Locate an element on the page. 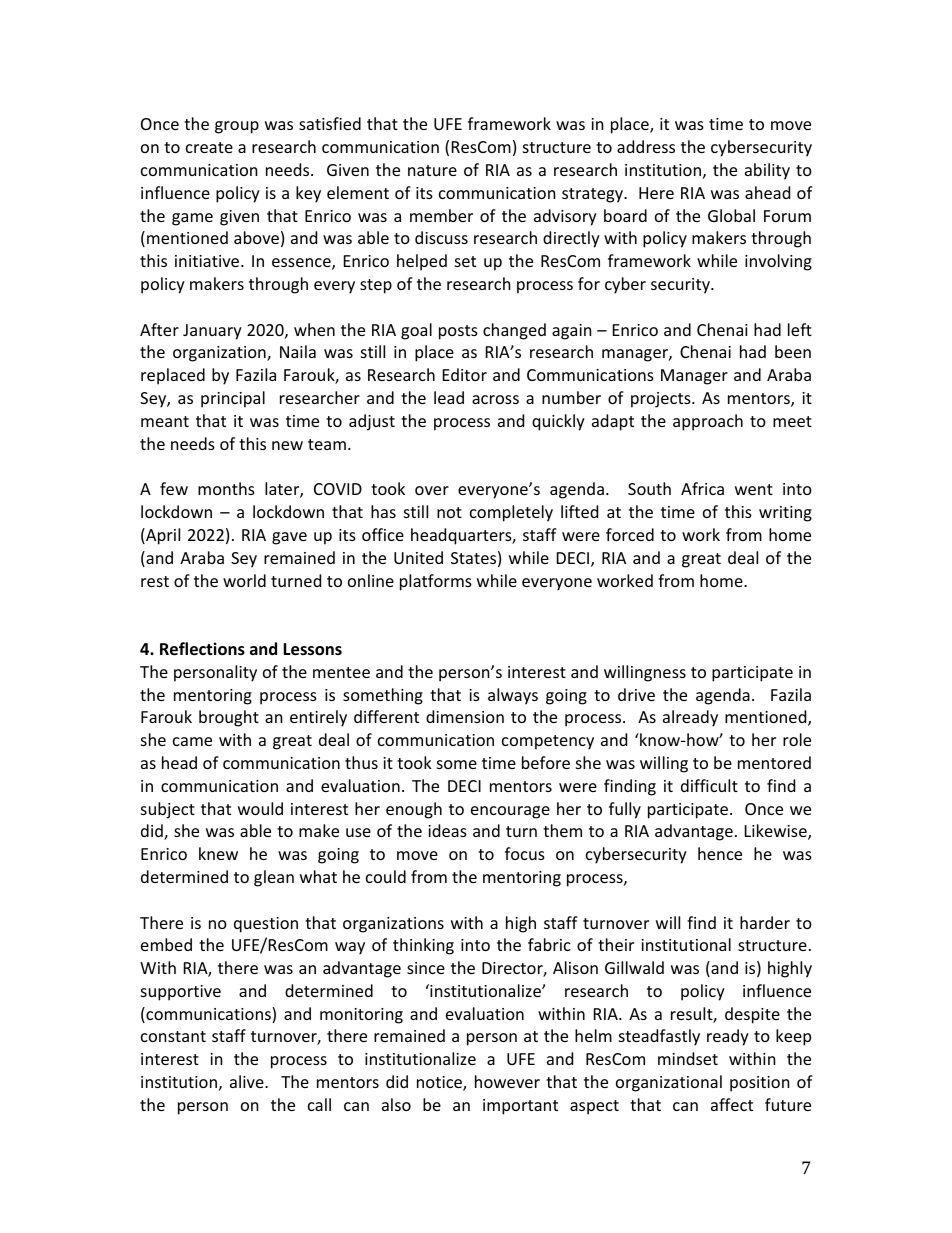  difficult is located at coordinates (709, 785).
